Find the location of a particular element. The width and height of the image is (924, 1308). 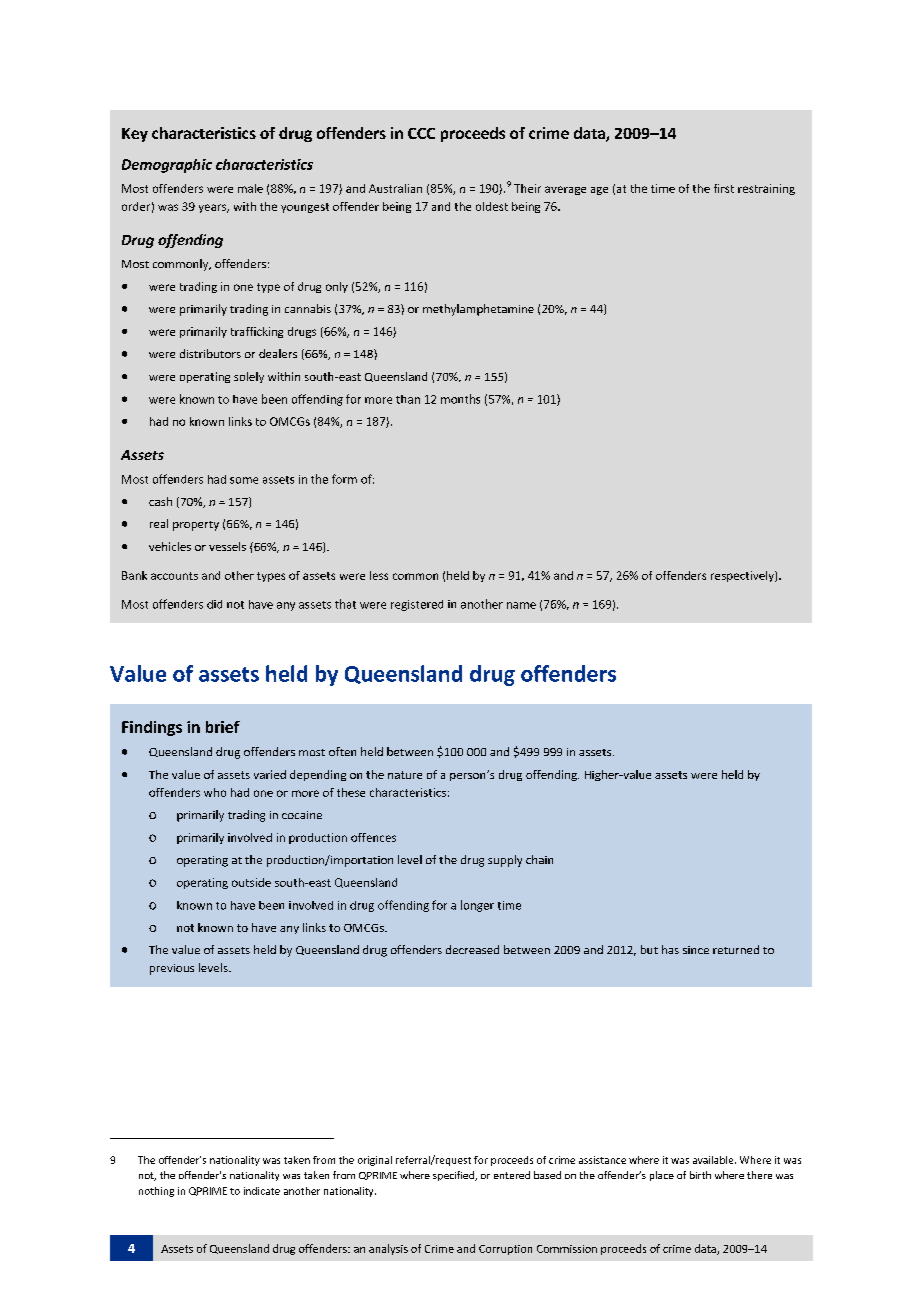

Demographic is located at coordinates (167, 166).
